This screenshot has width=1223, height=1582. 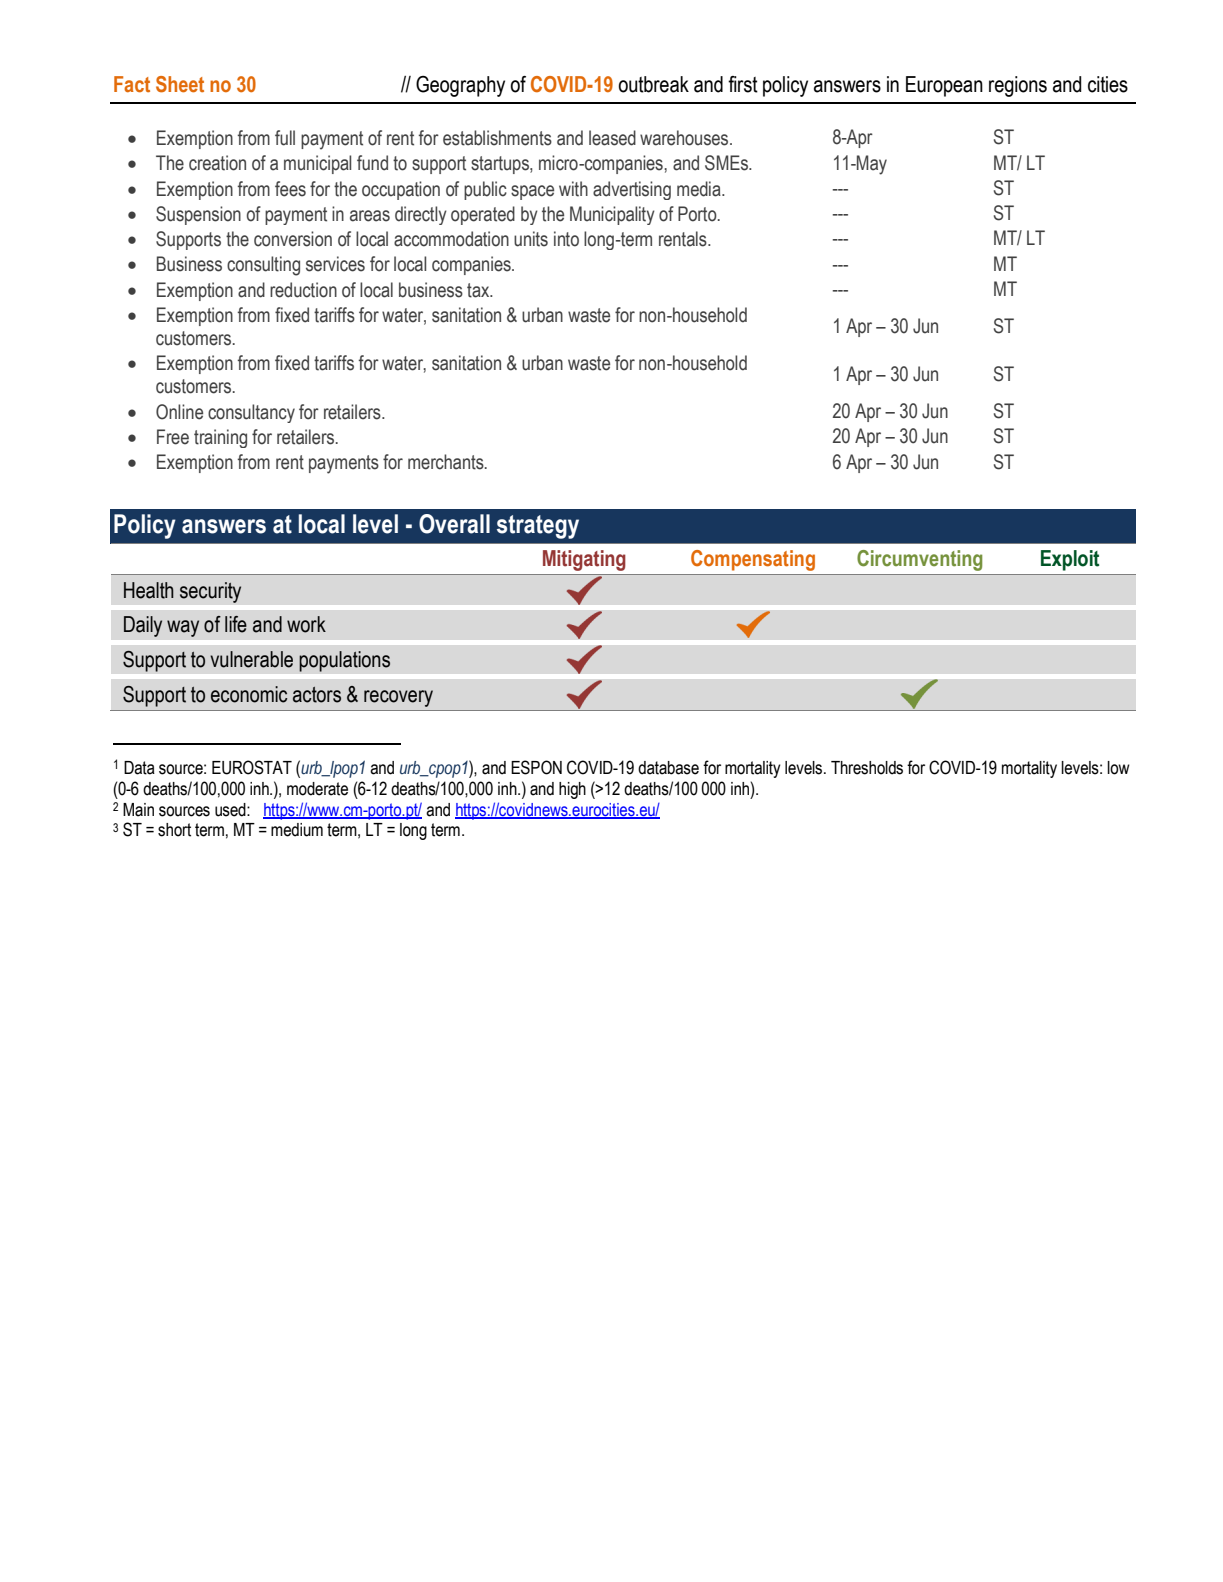 I want to click on regions, so click(x=1018, y=86).
